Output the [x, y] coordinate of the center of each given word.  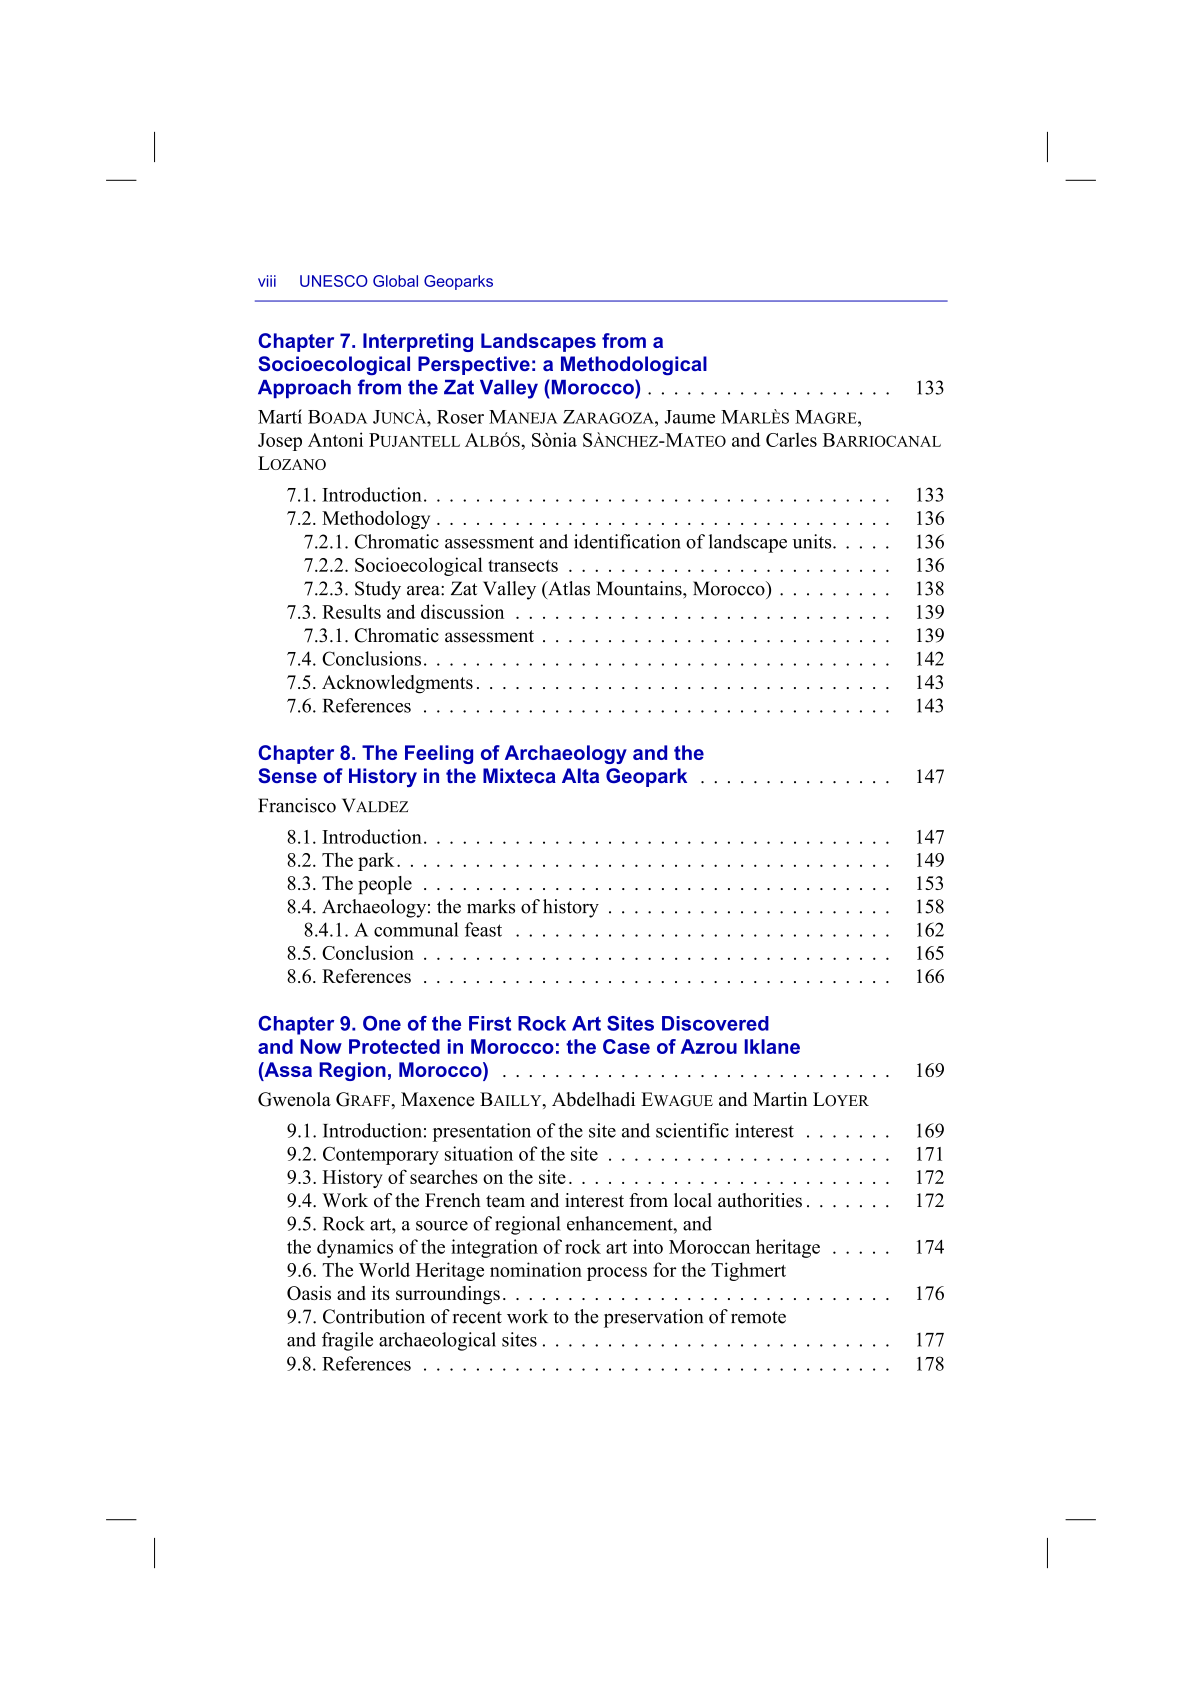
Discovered [715, 1023]
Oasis [309, 1293]
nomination [536, 1269]
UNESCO [334, 281]
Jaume [689, 417]
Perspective [474, 365]
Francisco [297, 805]
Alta [580, 775]
